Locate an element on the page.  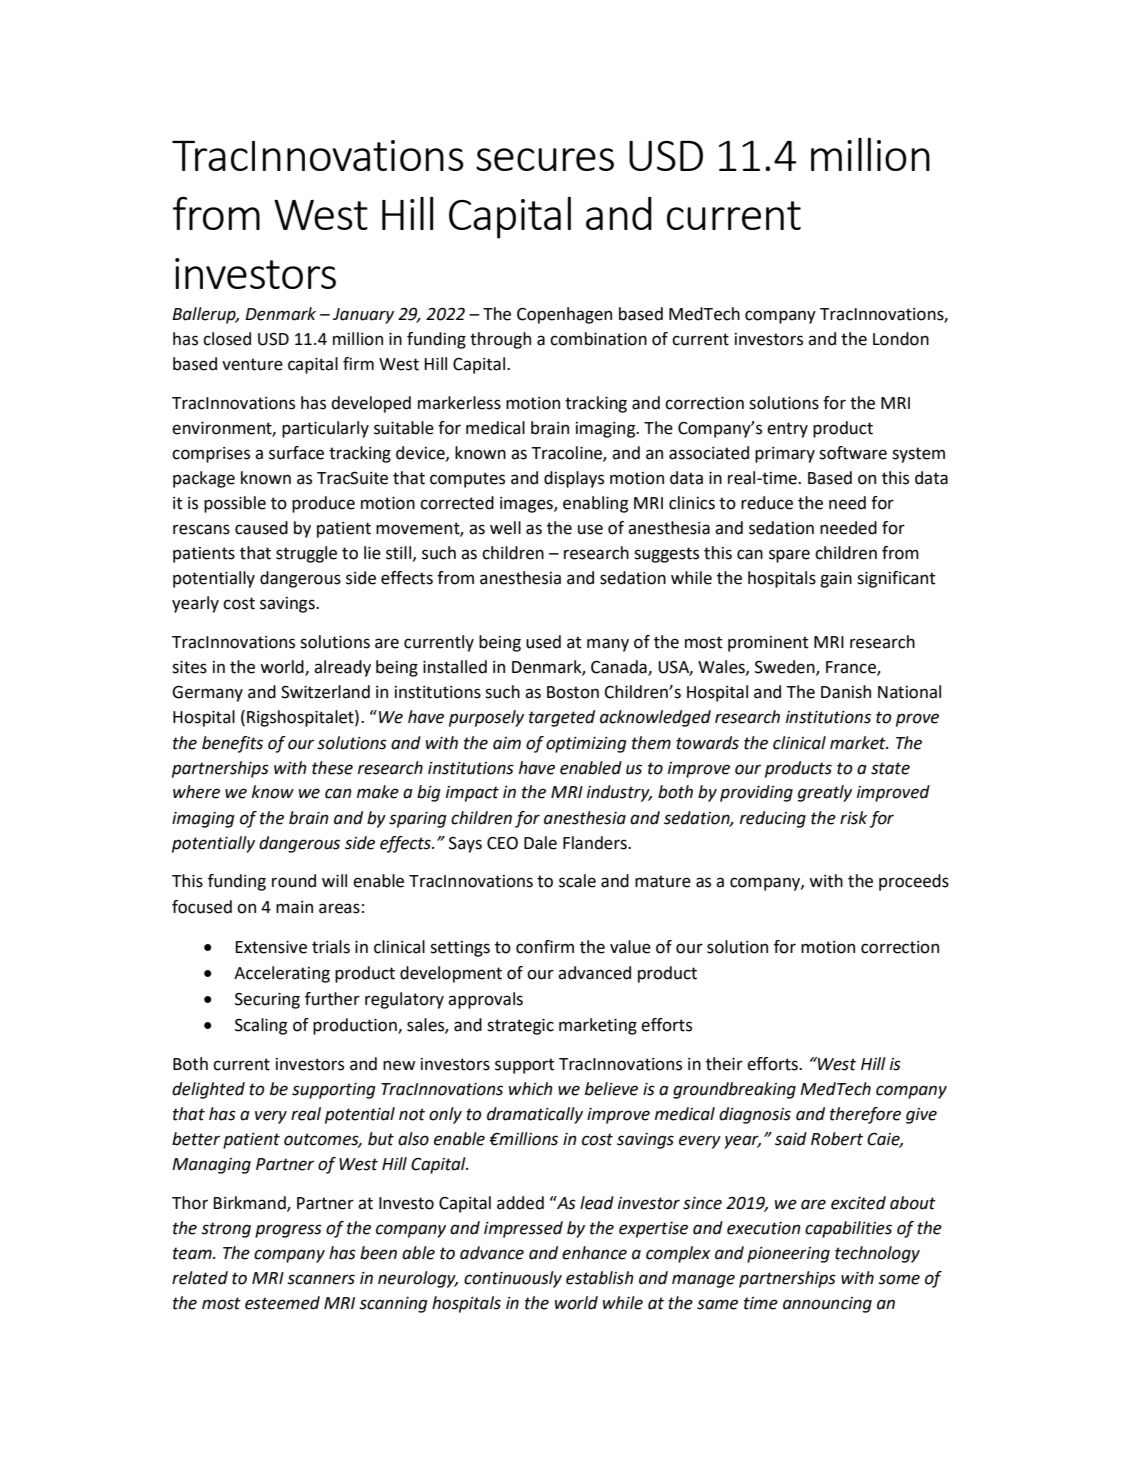
January is located at coordinates (363, 316).
